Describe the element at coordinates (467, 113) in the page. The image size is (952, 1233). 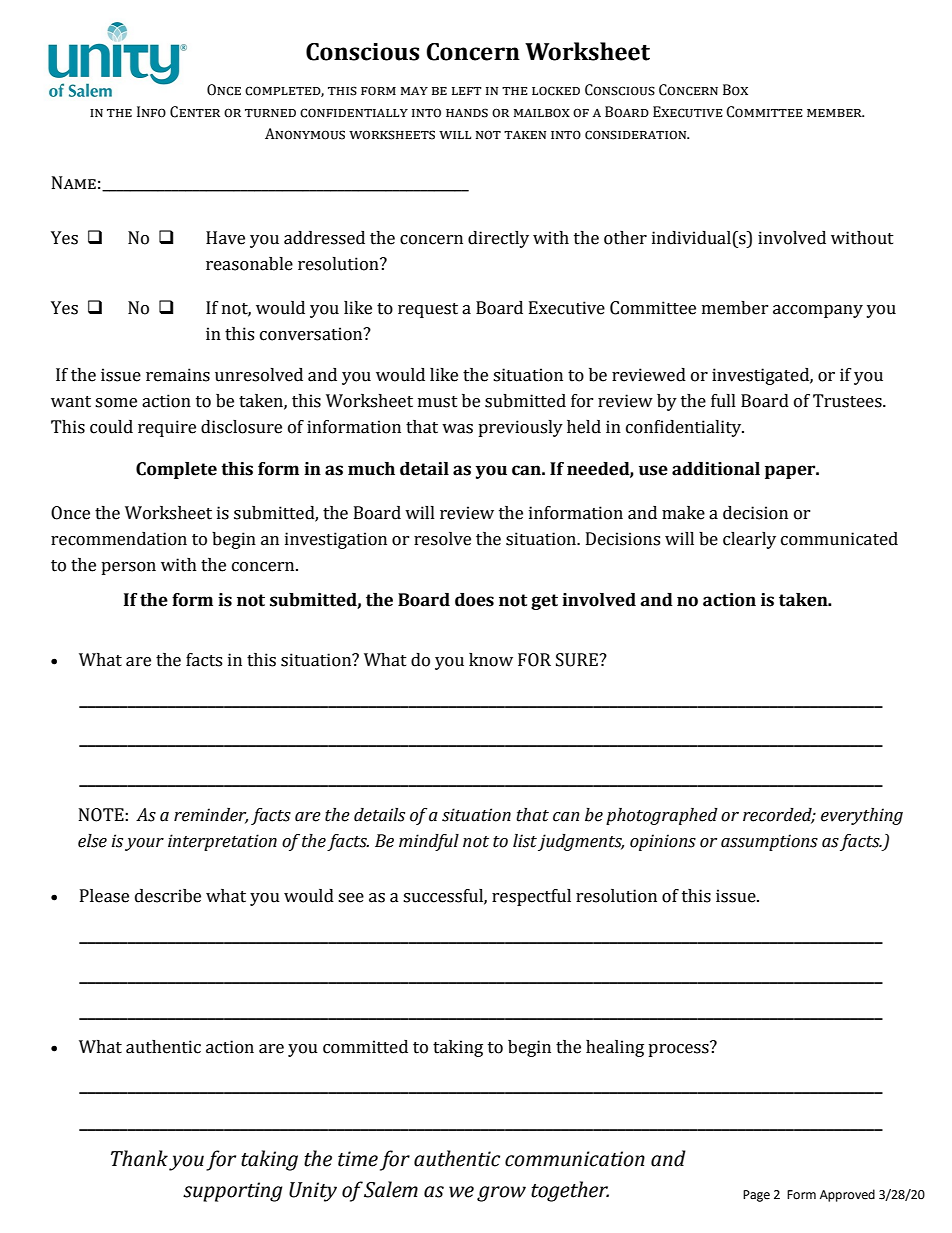
I see `hands` at that location.
